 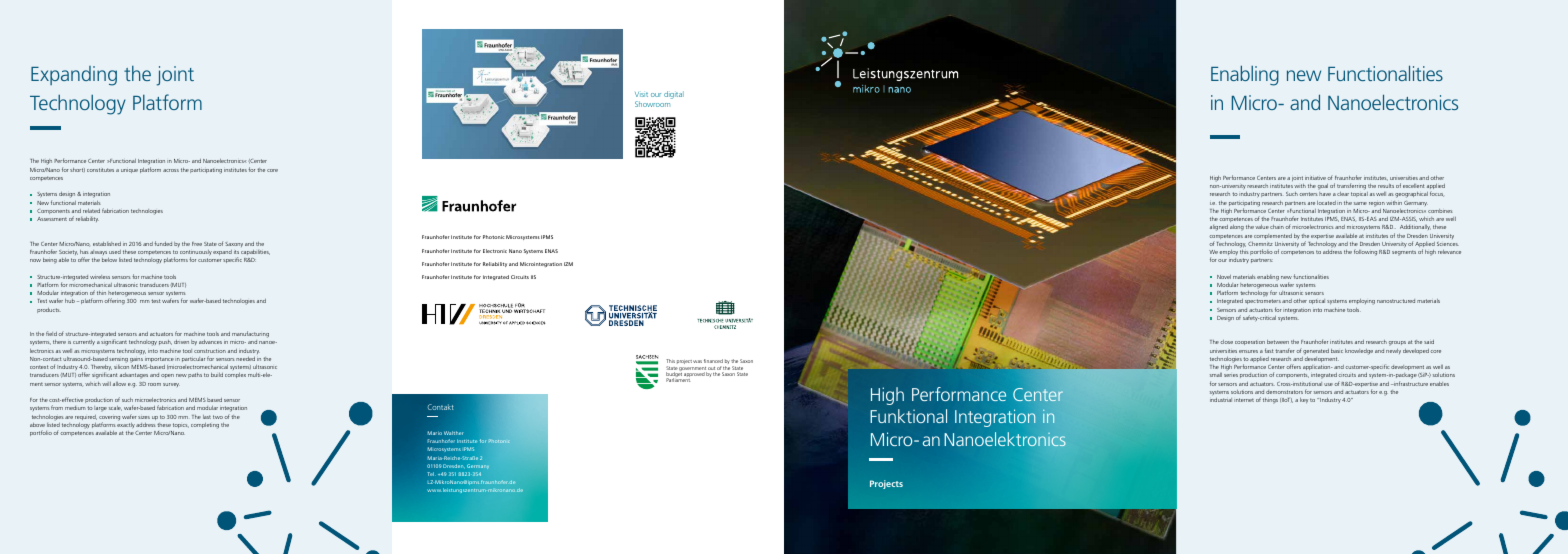 What do you see at coordinates (91, 211) in the screenshot?
I see `related` at bounding box center [91, 211].
